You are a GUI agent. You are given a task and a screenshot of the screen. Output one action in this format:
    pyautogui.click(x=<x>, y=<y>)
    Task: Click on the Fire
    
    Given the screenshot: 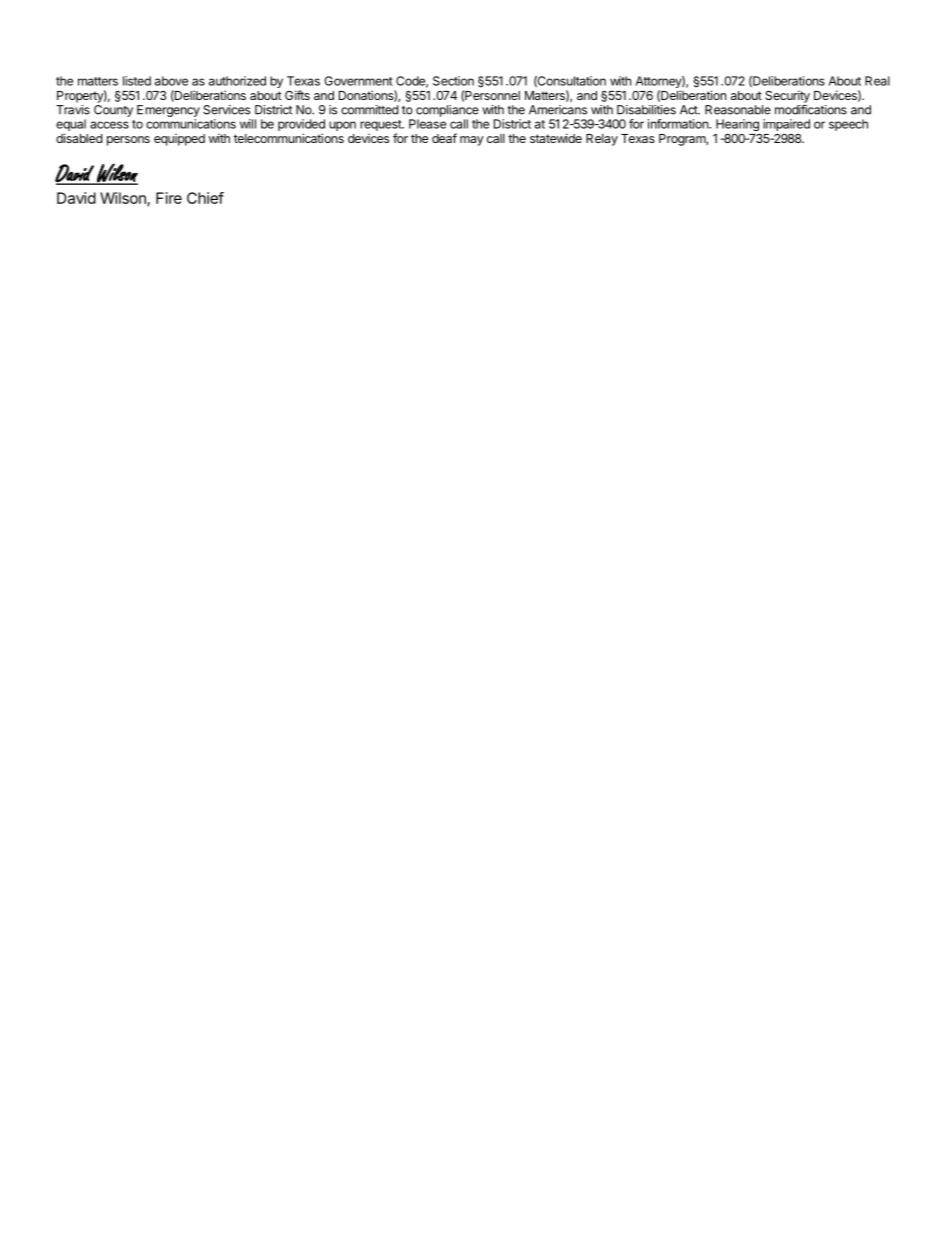 What is the action you would take?
    pyautogui.click(x=169, y=198)
